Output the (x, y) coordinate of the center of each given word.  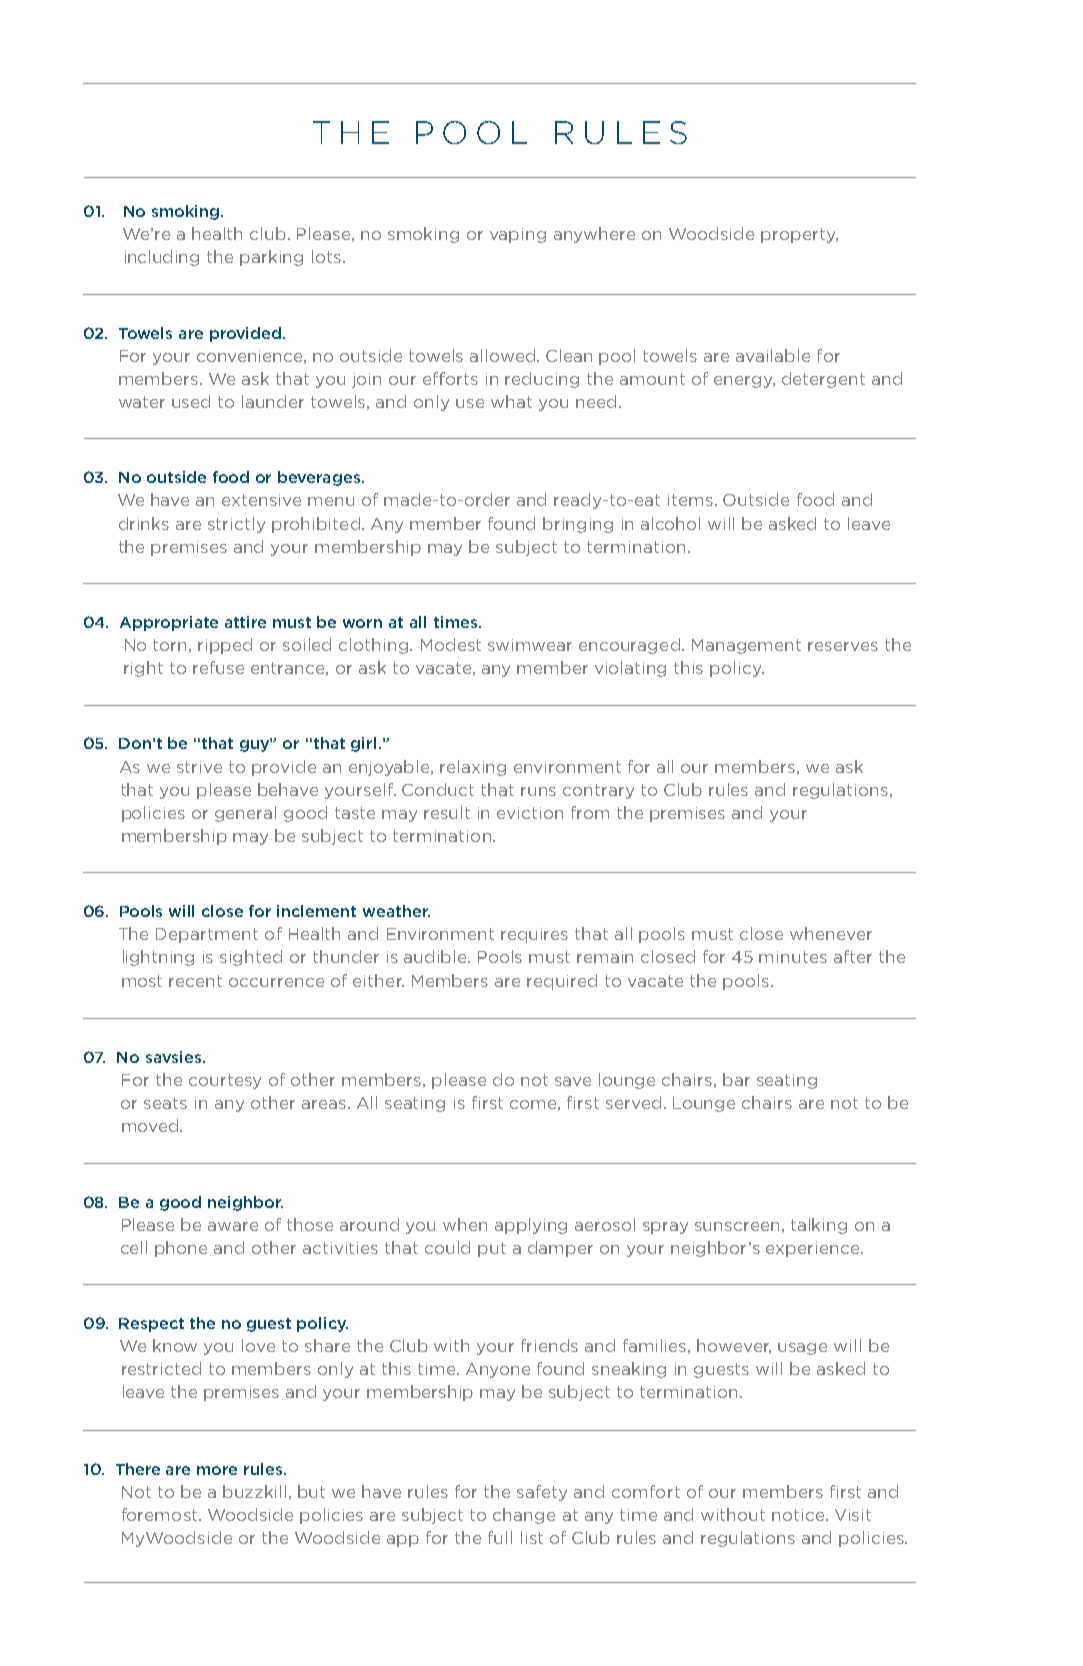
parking (271, 258)
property (799, 235)
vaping (518, 235)
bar (736, 1079)
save (573, 1081)
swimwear (530, 645)
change (524, 1516)
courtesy (225, 1081)
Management (746, 646)
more (217, 1470)
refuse (218, 667)
